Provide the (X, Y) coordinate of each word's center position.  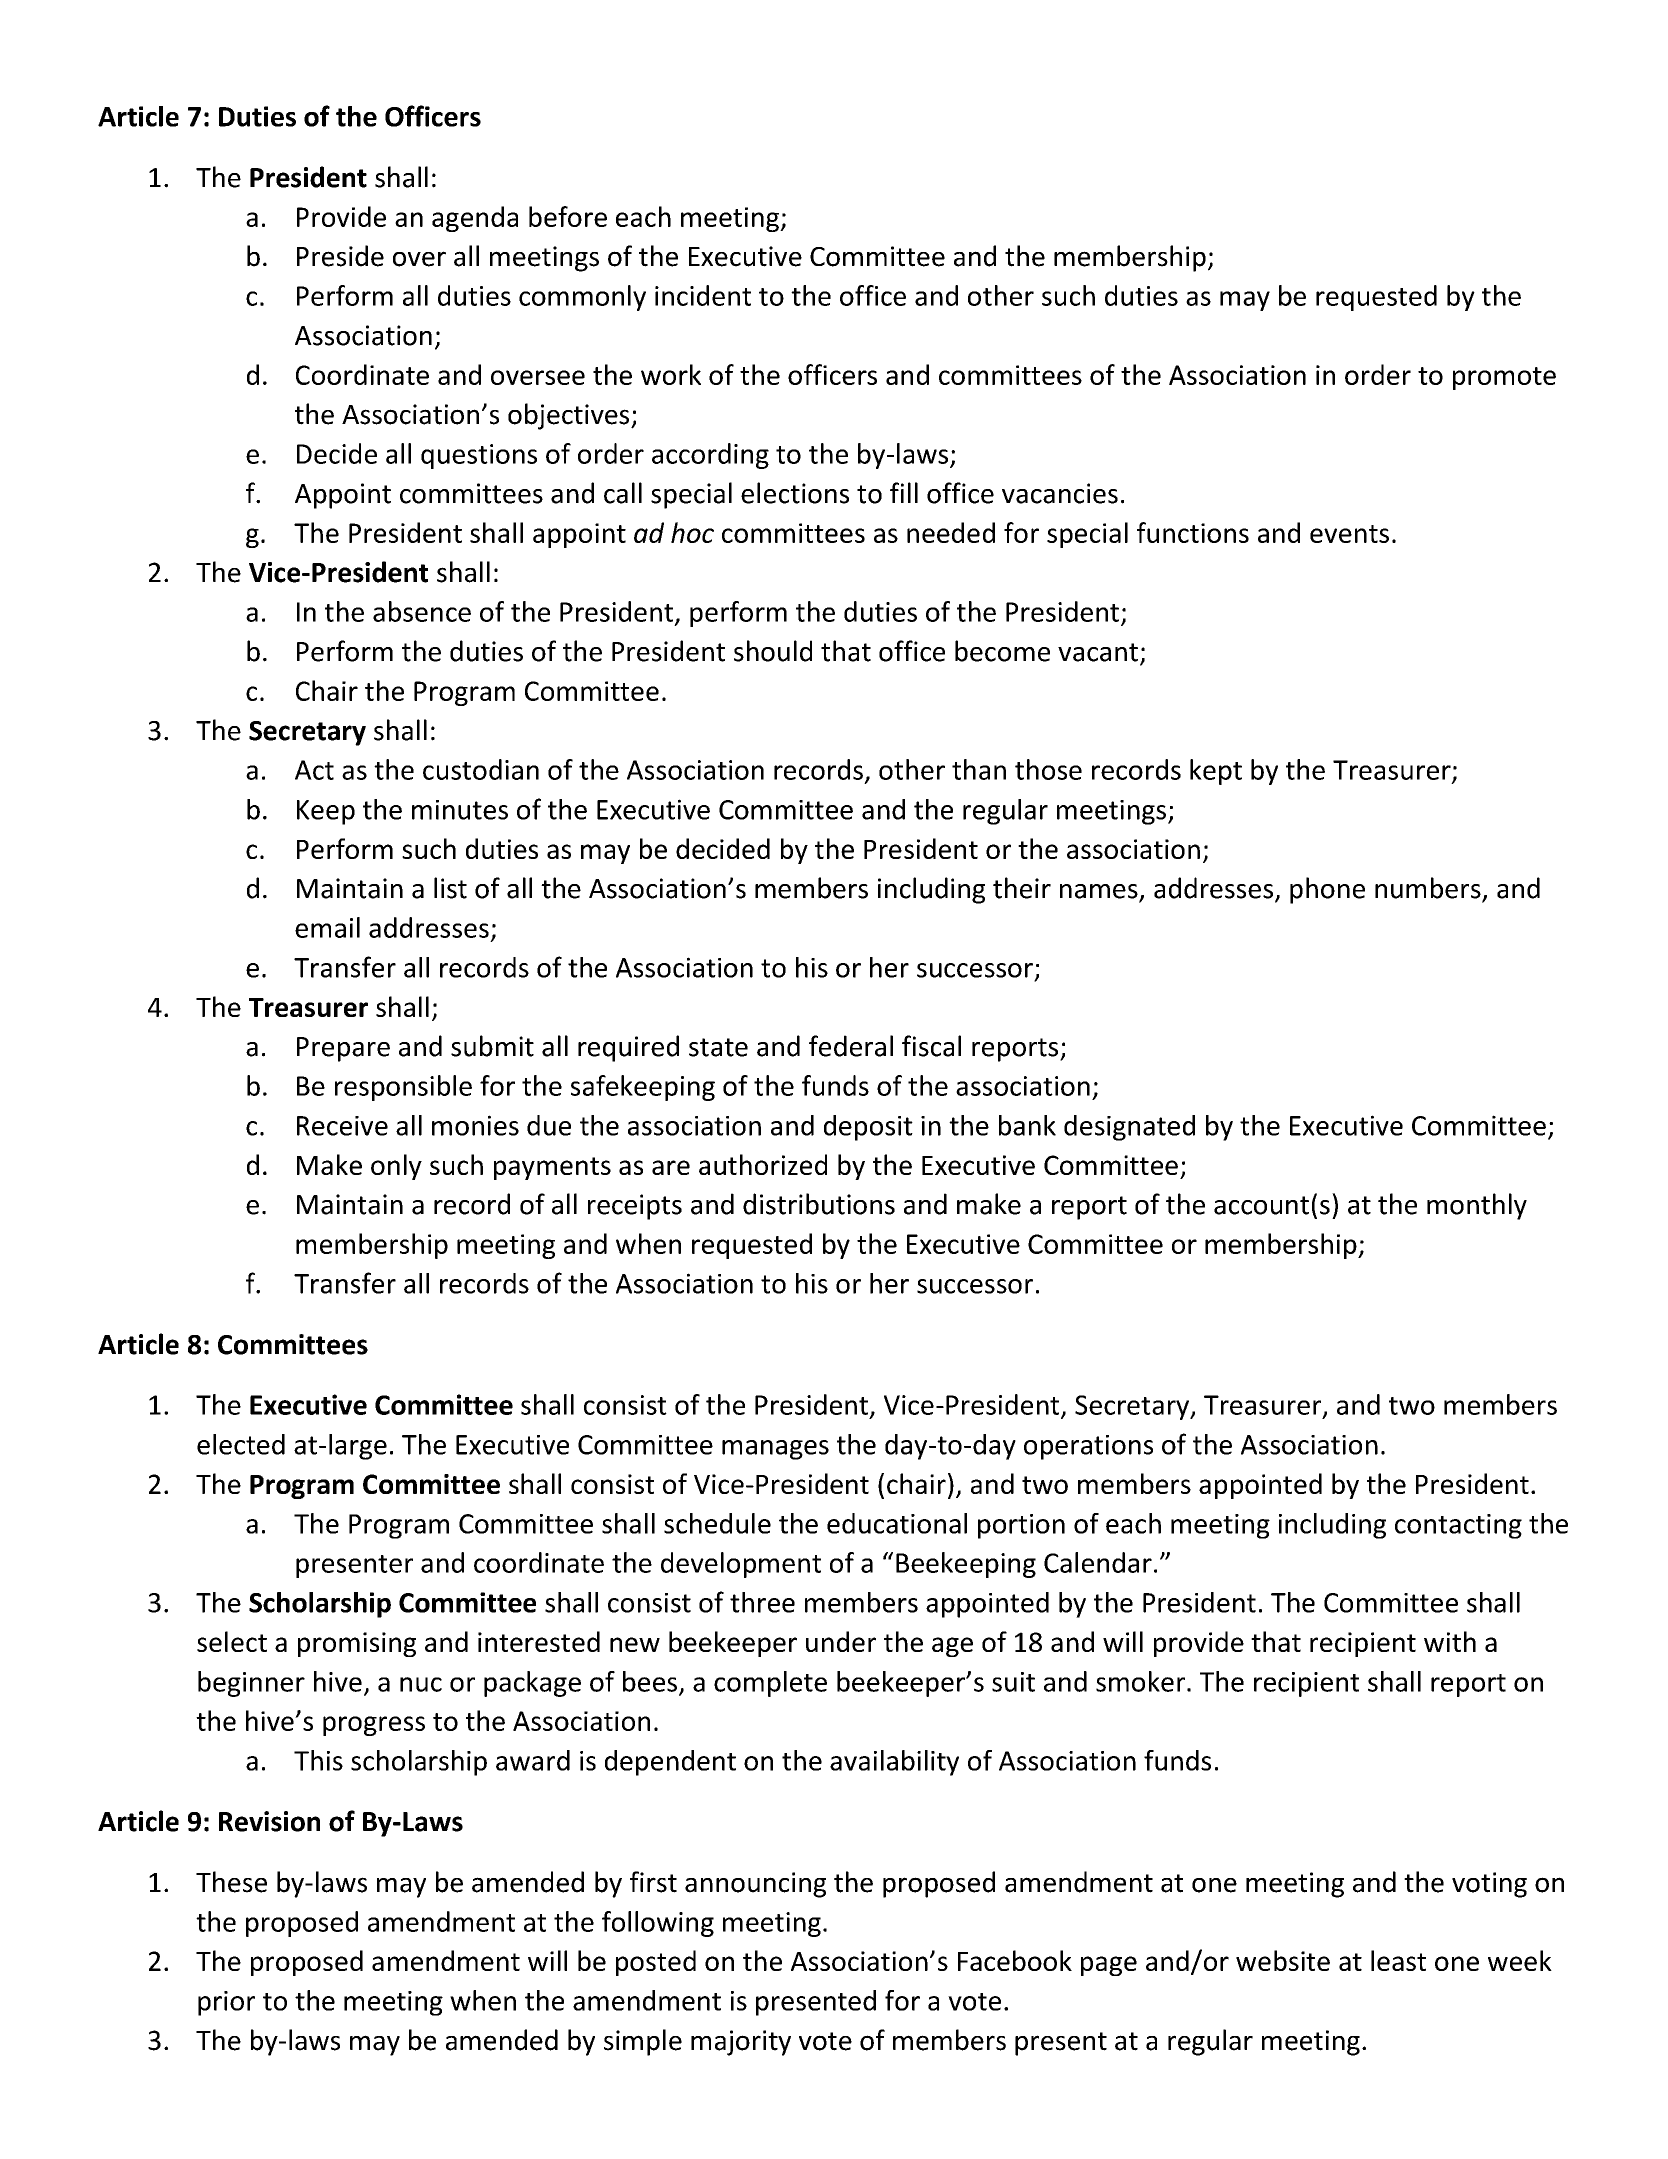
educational (897, 1523)
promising (357, 1644)
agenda (475, 219)
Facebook (1015, 1960)
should (773, 651)
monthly (1477, 1206)
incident (703, 295)
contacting (1458, 1526)
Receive (342, 1126)
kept (1216, 772)
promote (1504, 378)
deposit (868, 1128)
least (1398, 1960)
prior (226, 2003)
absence (422, 611)
